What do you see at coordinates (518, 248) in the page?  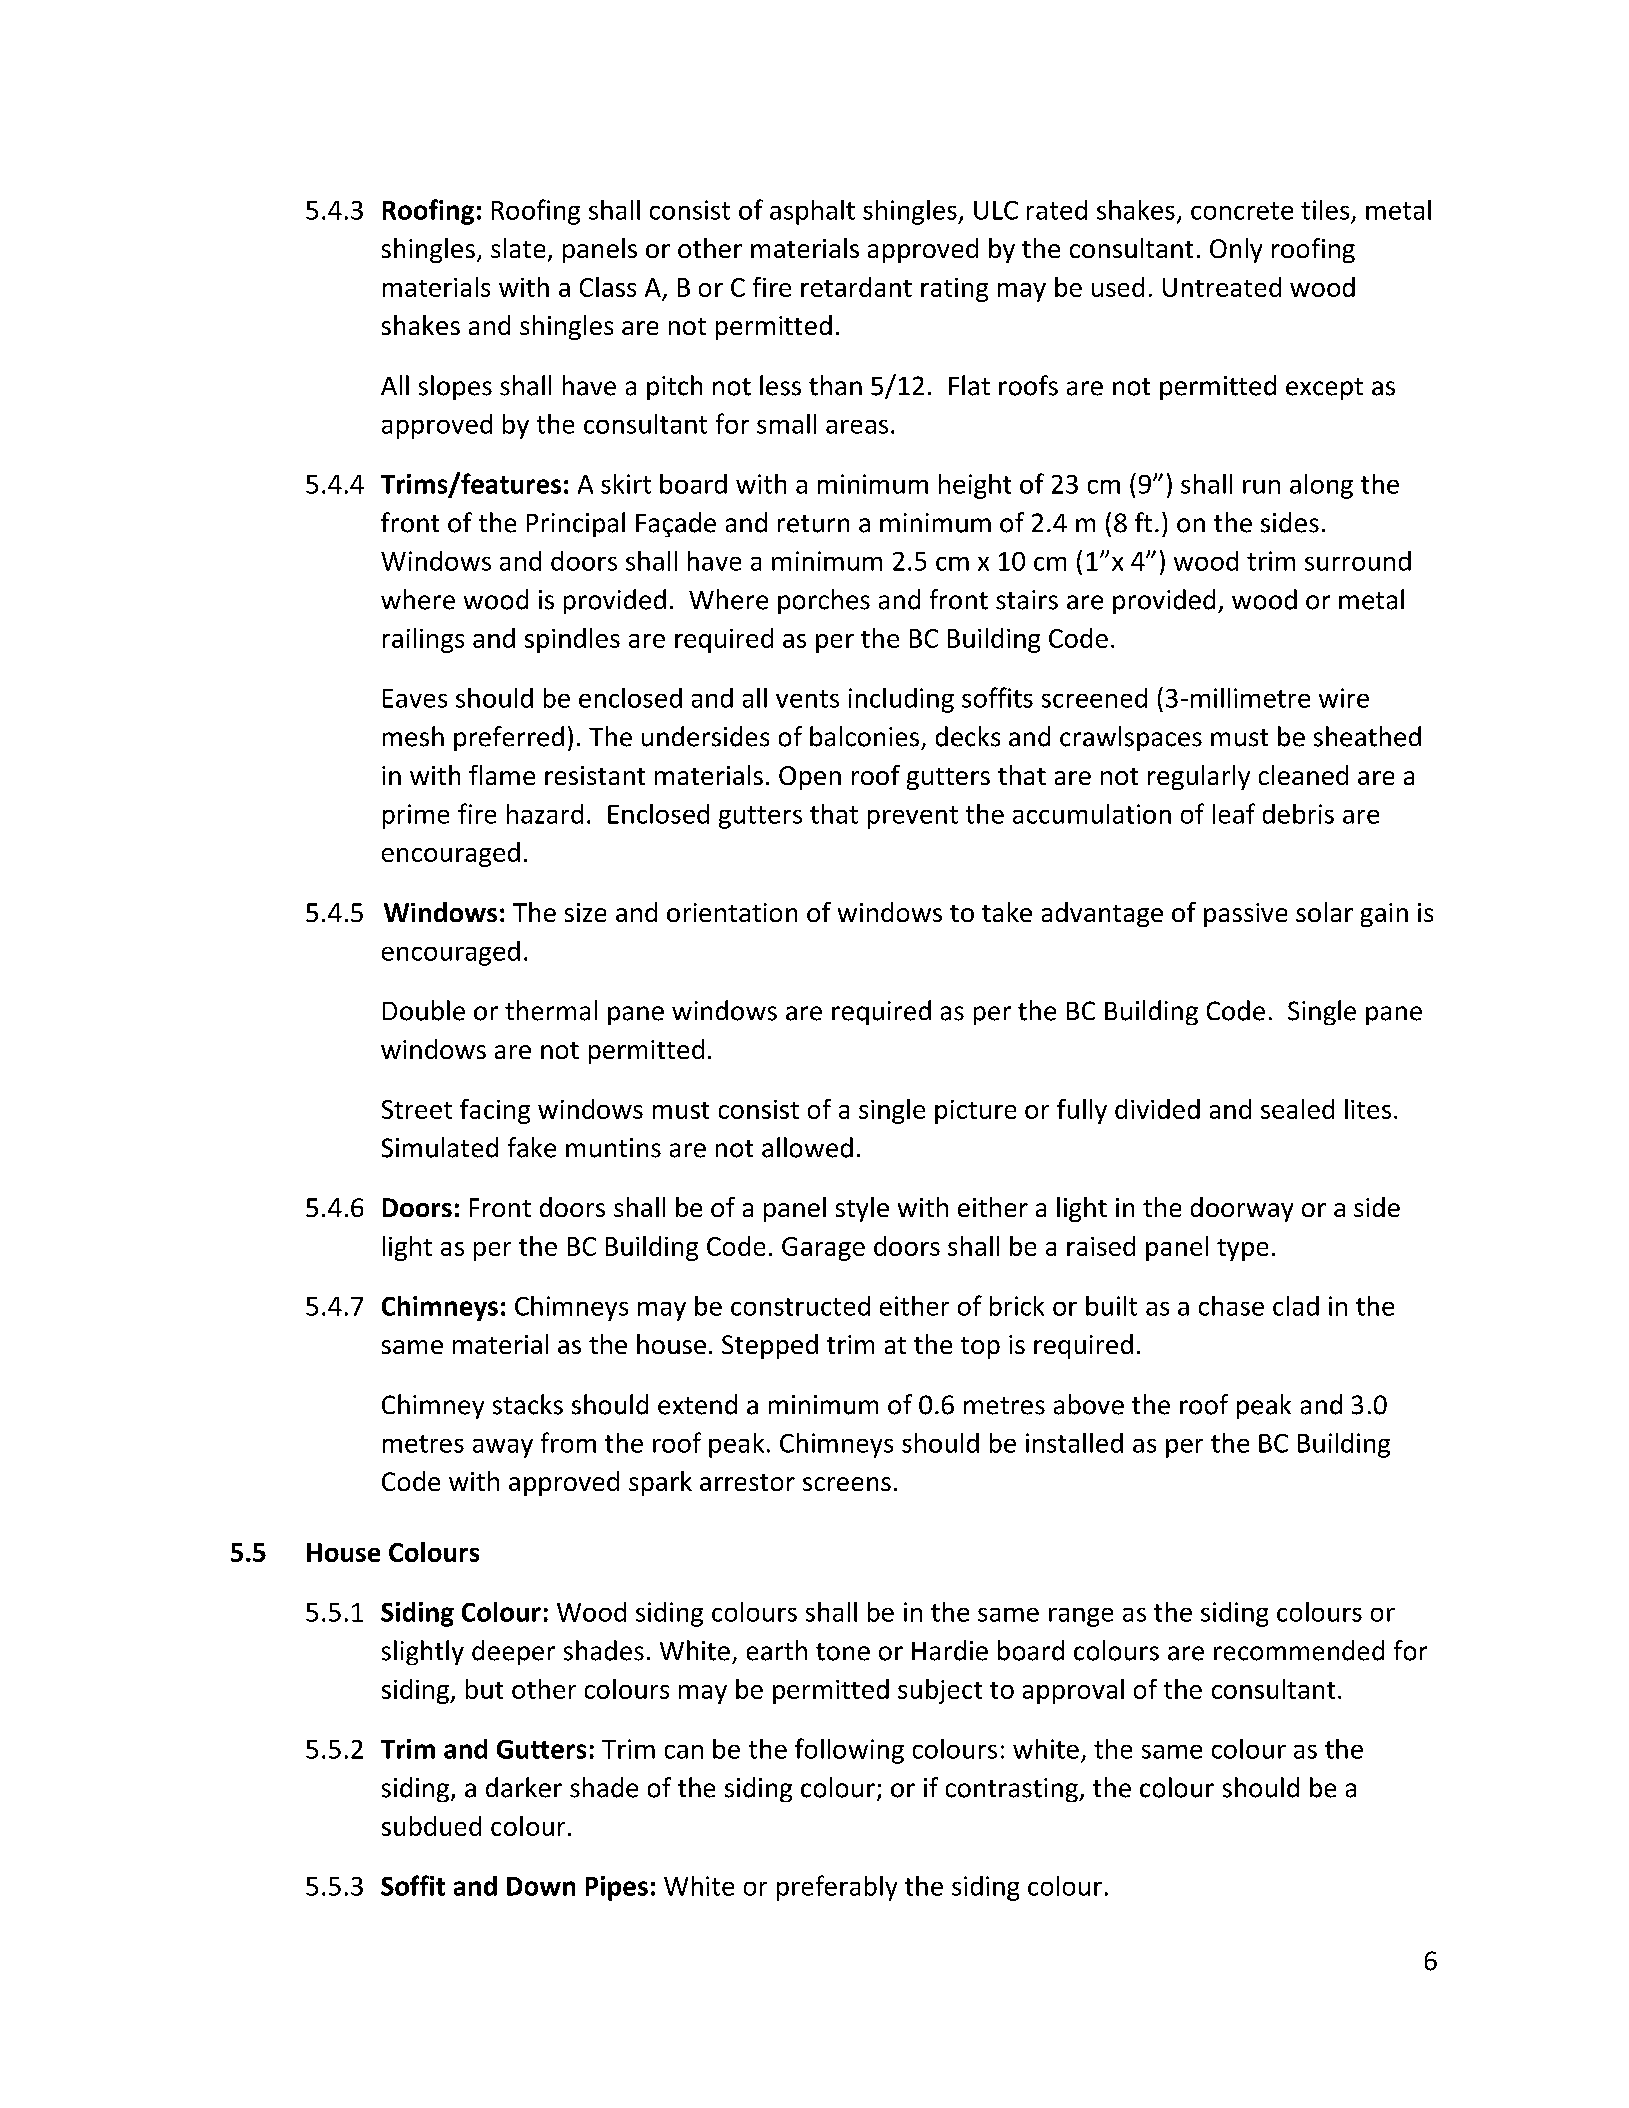 I see `slate` at bounding box center [518, 248].
